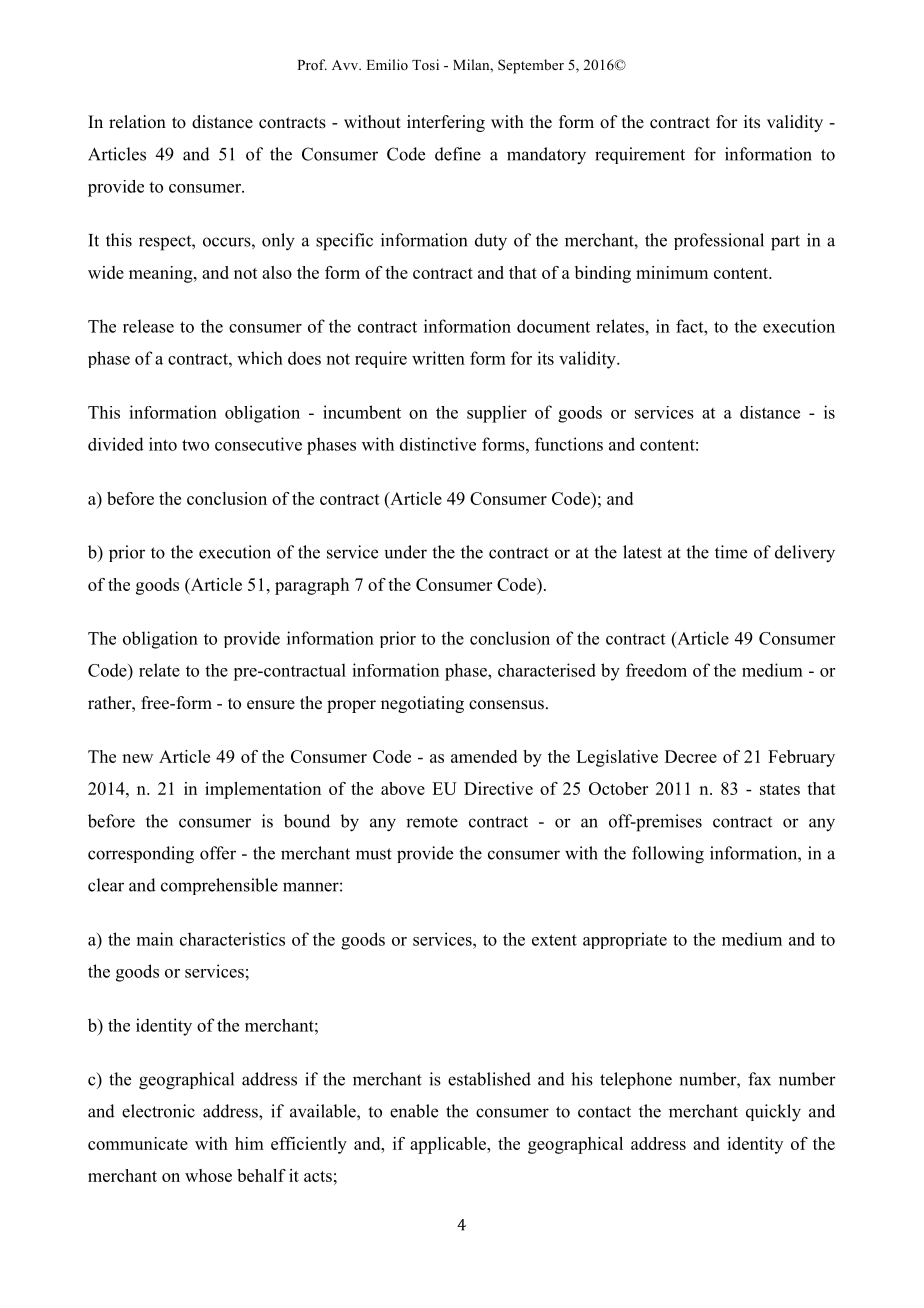 This screenshot has height=1308, width=924. I want to click on time, so click(731, 552).
